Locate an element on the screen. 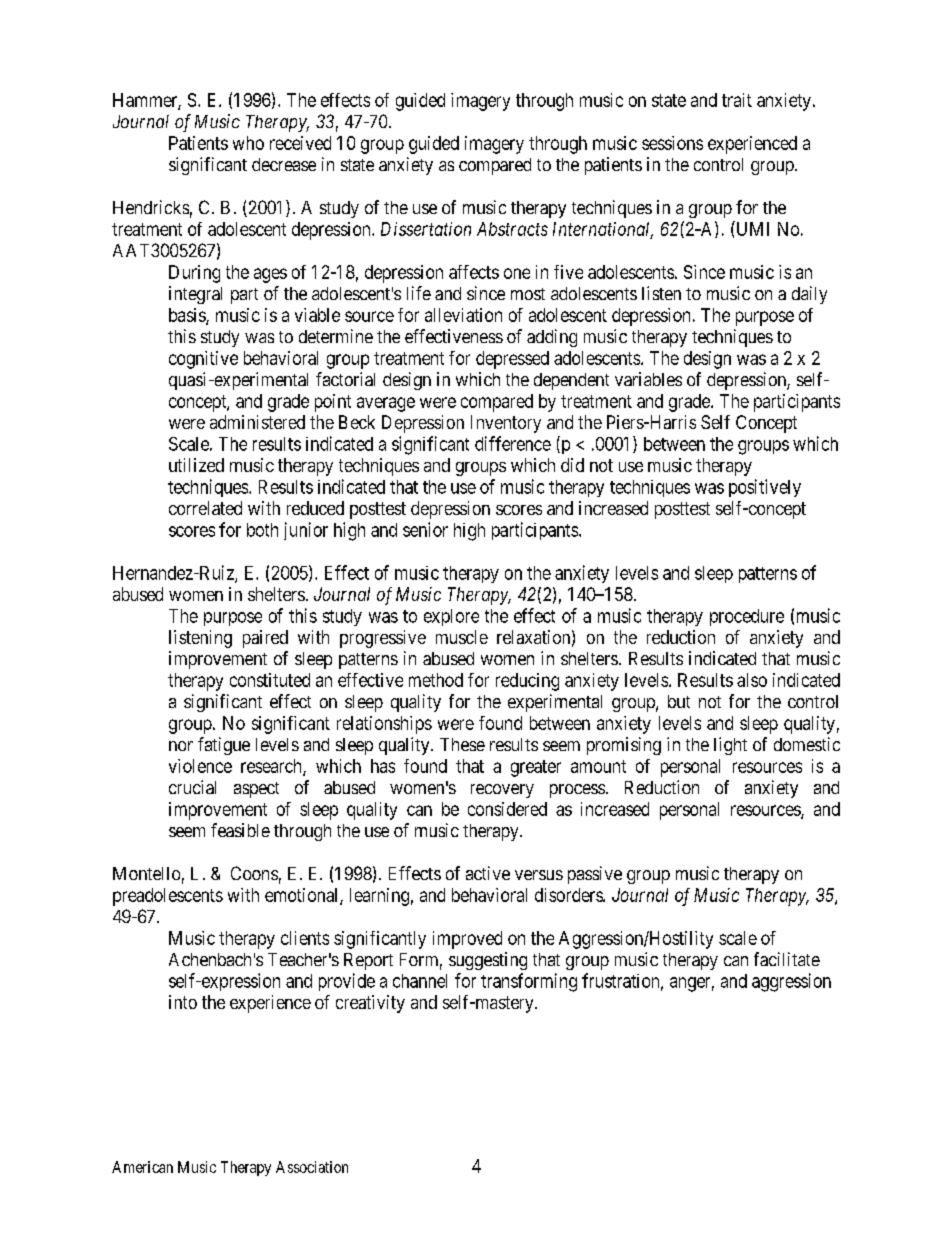 The height and width of the screenshot is (1233, 952). American is located at coordinates (142, 1167).
